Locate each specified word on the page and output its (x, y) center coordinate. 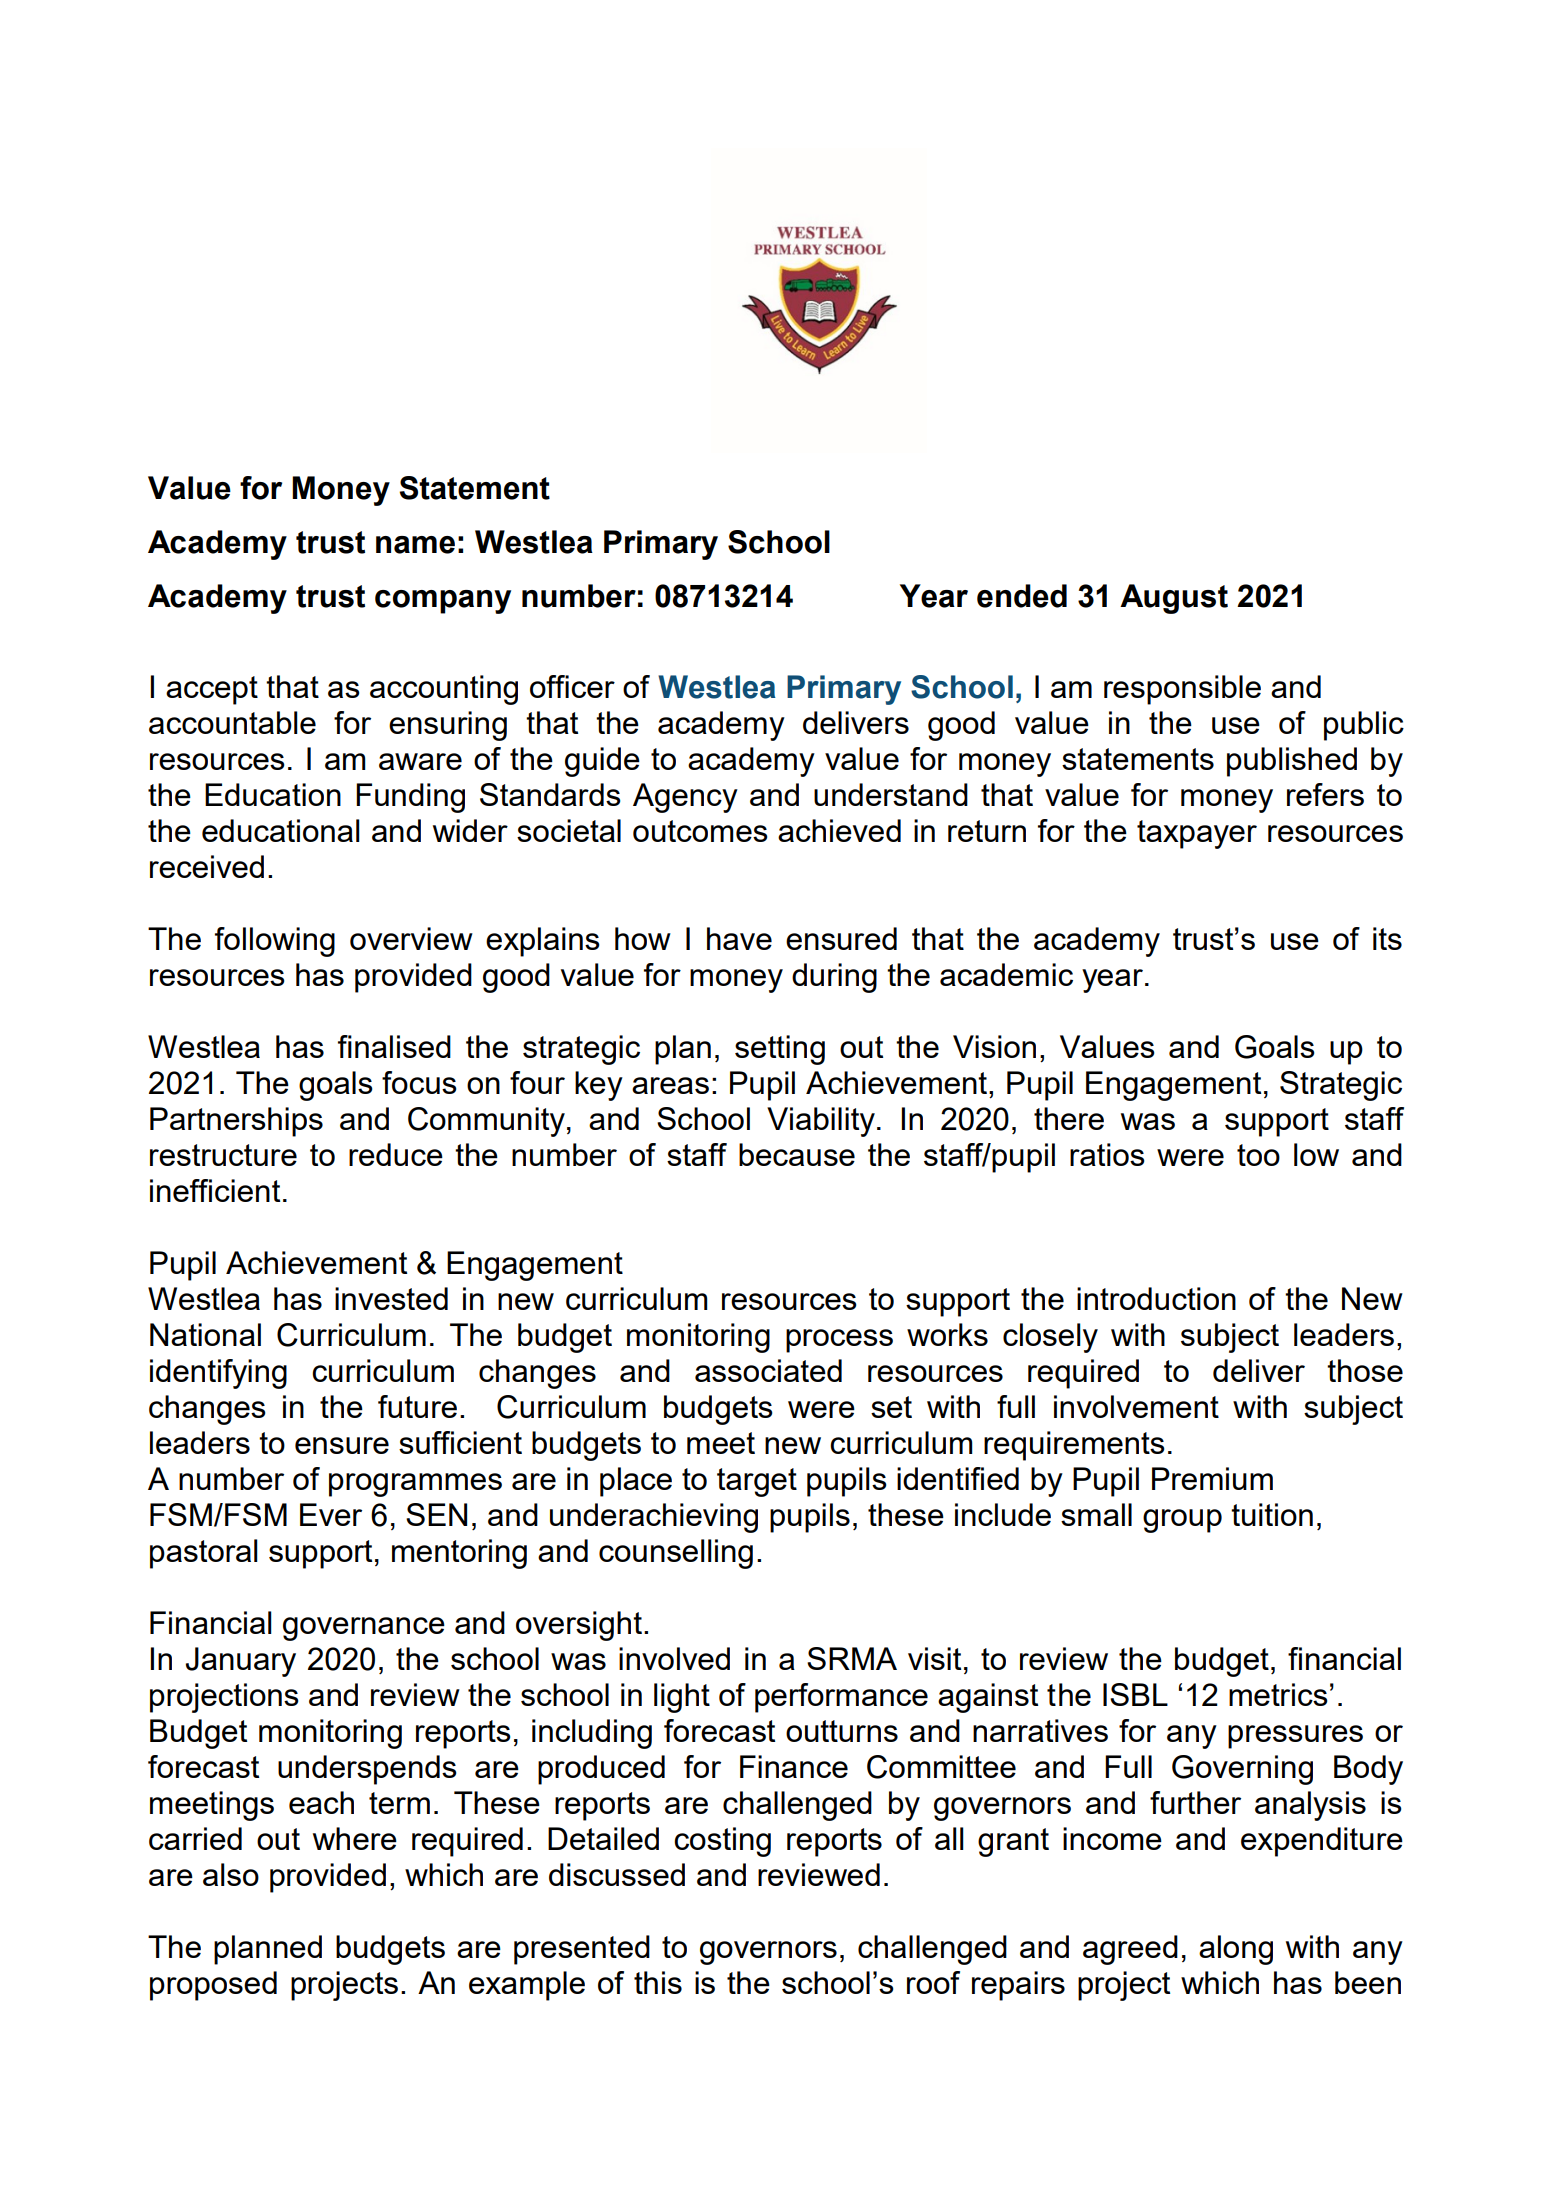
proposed (213, 1986)
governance (364, 1629)
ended (1022, 596)
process (839, 1341)
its (1387, 938)
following (275, 942)
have (739, 938)
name (415, 545)
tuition (1272, 1514)
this (658, 1982)
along (1236, 1950)
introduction (1156, 1298)
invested (391, 1298)
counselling (676, 1554)
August (1174, 599)
